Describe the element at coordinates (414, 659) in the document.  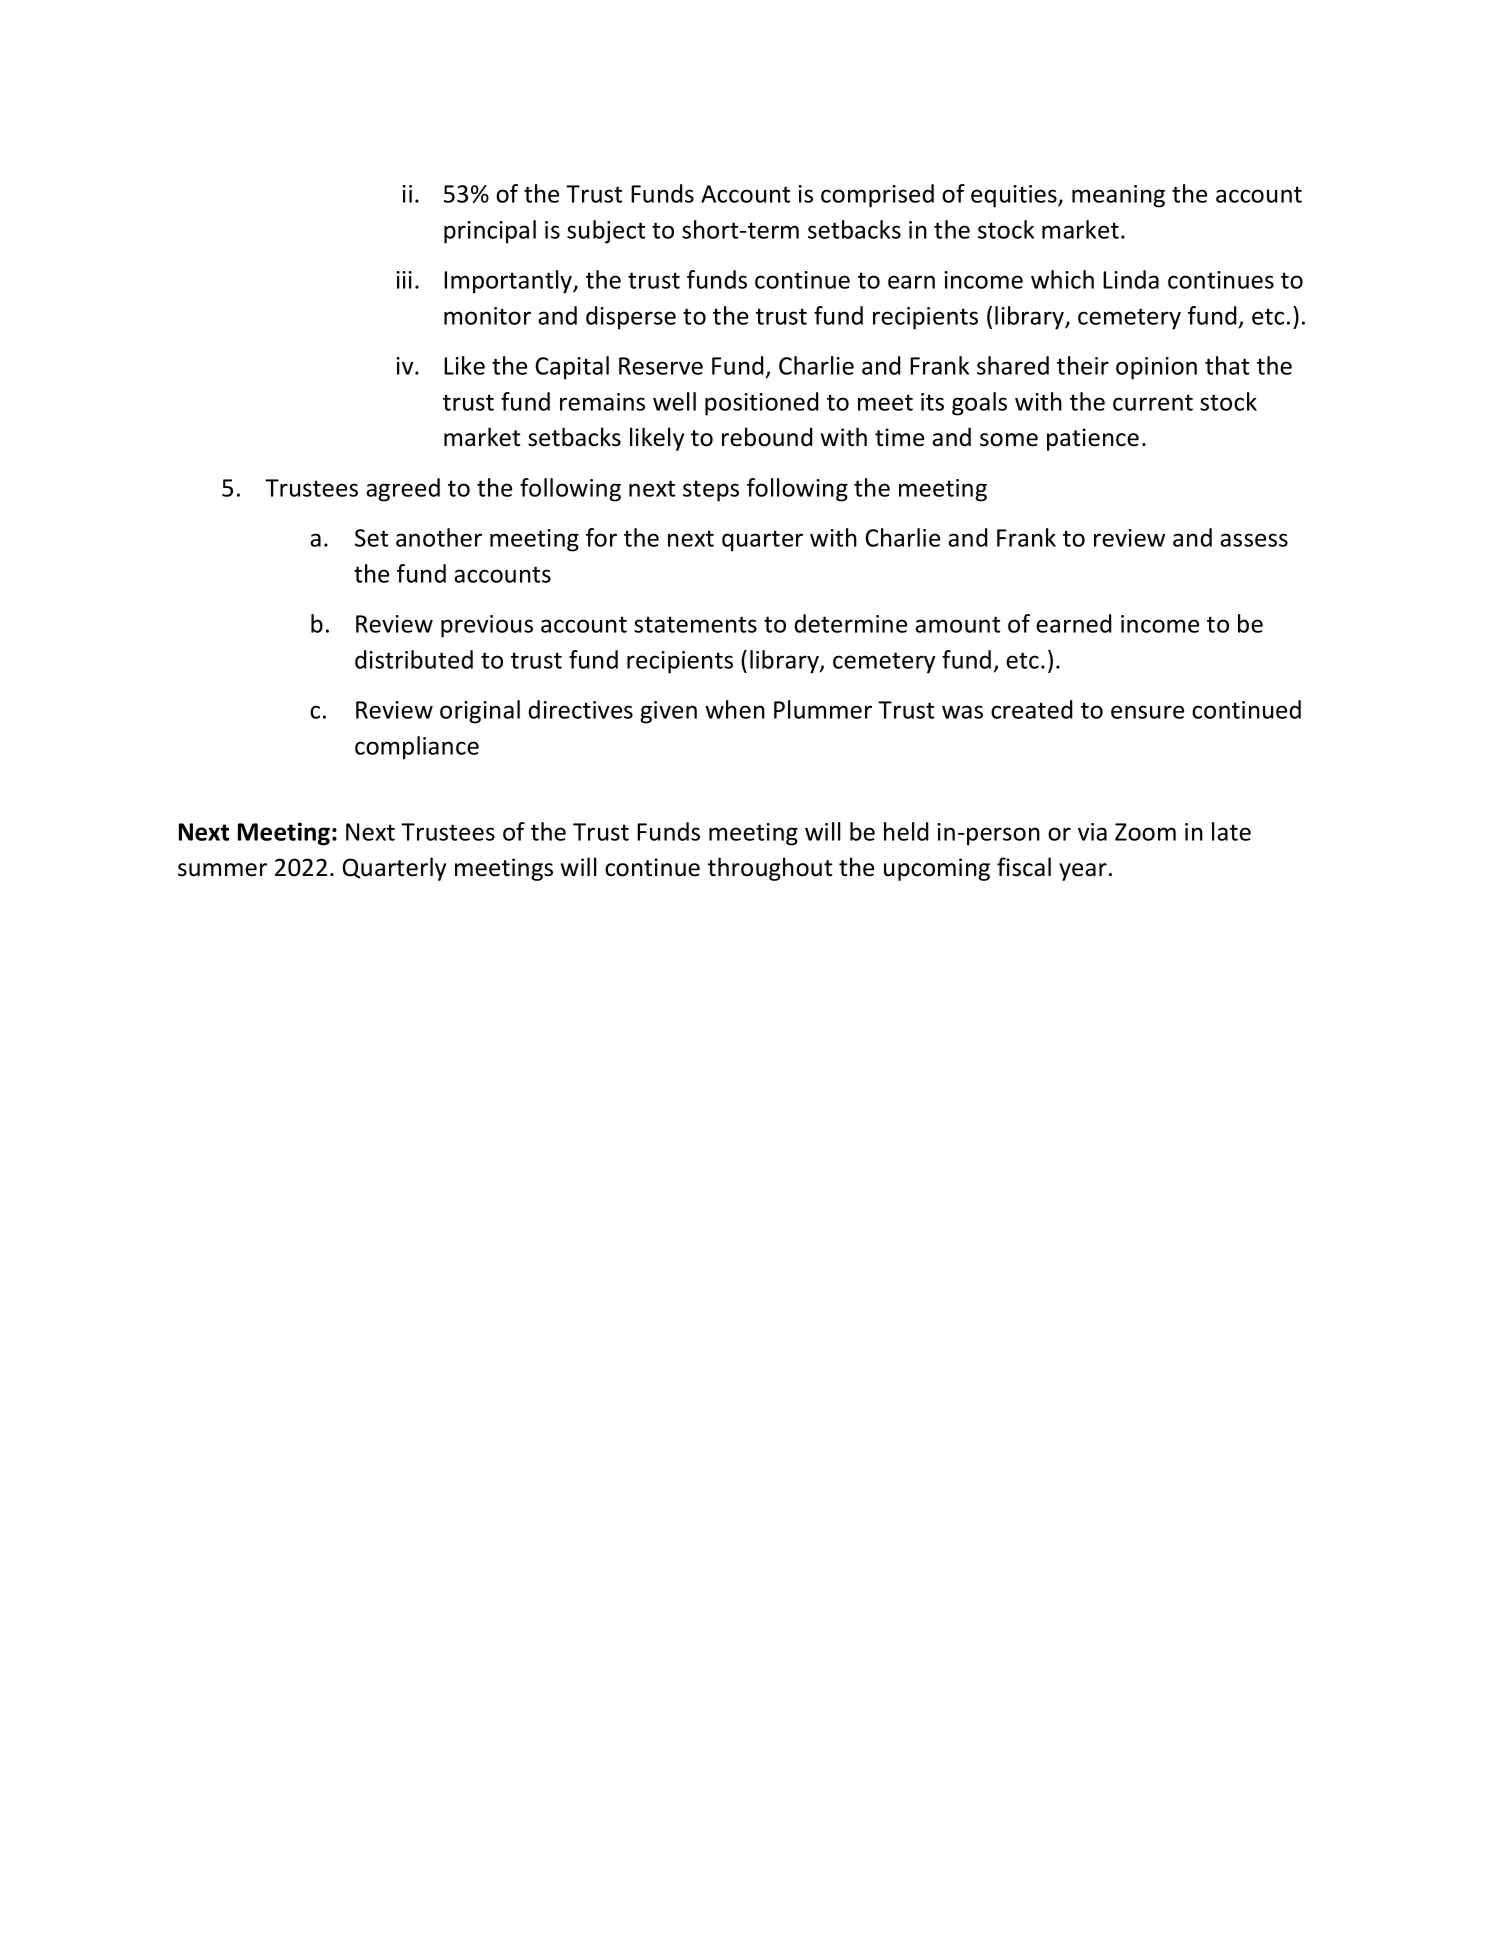
I see `distributed` at that location.
